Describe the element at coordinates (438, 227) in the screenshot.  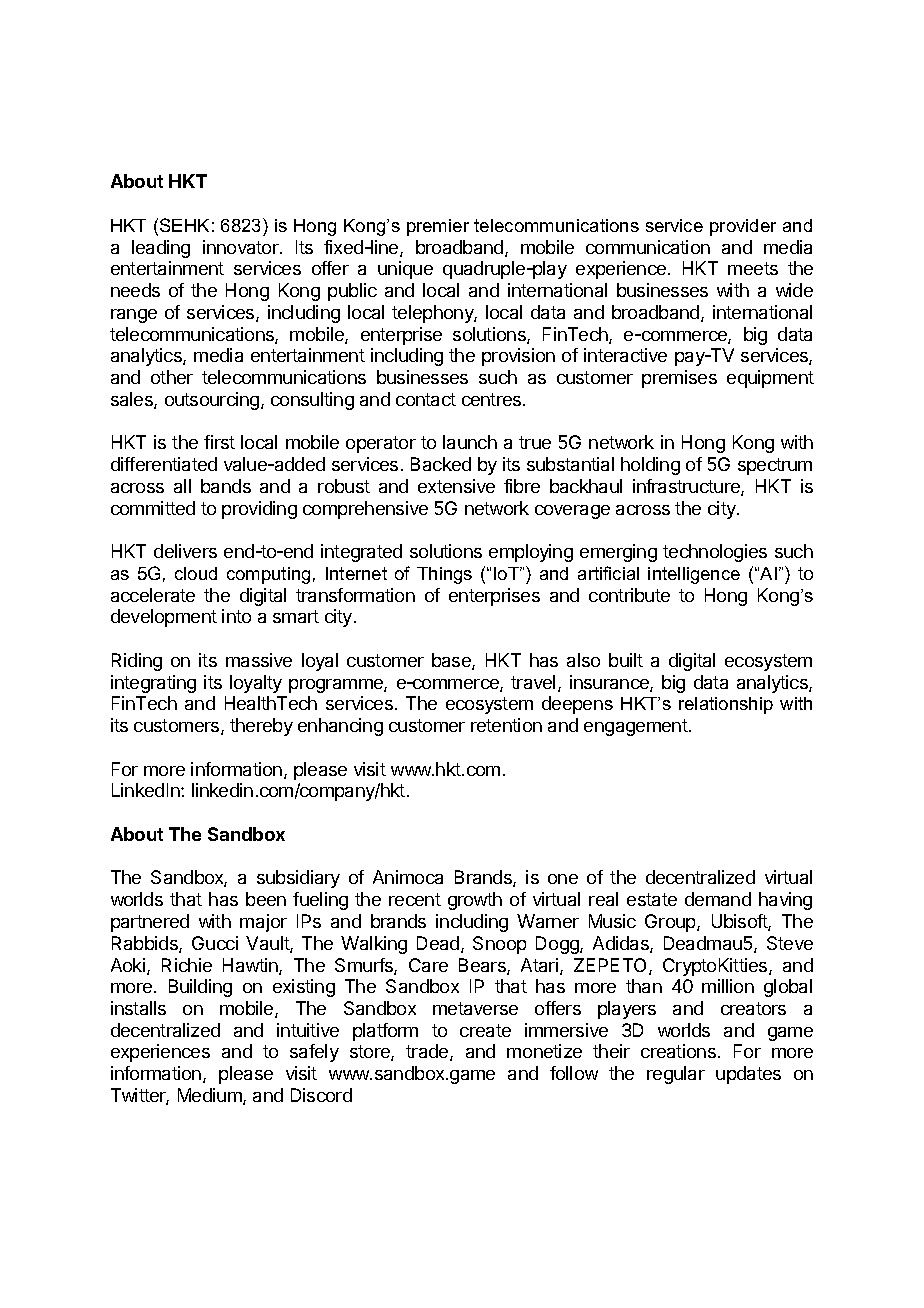
I see `premier` at that location.
